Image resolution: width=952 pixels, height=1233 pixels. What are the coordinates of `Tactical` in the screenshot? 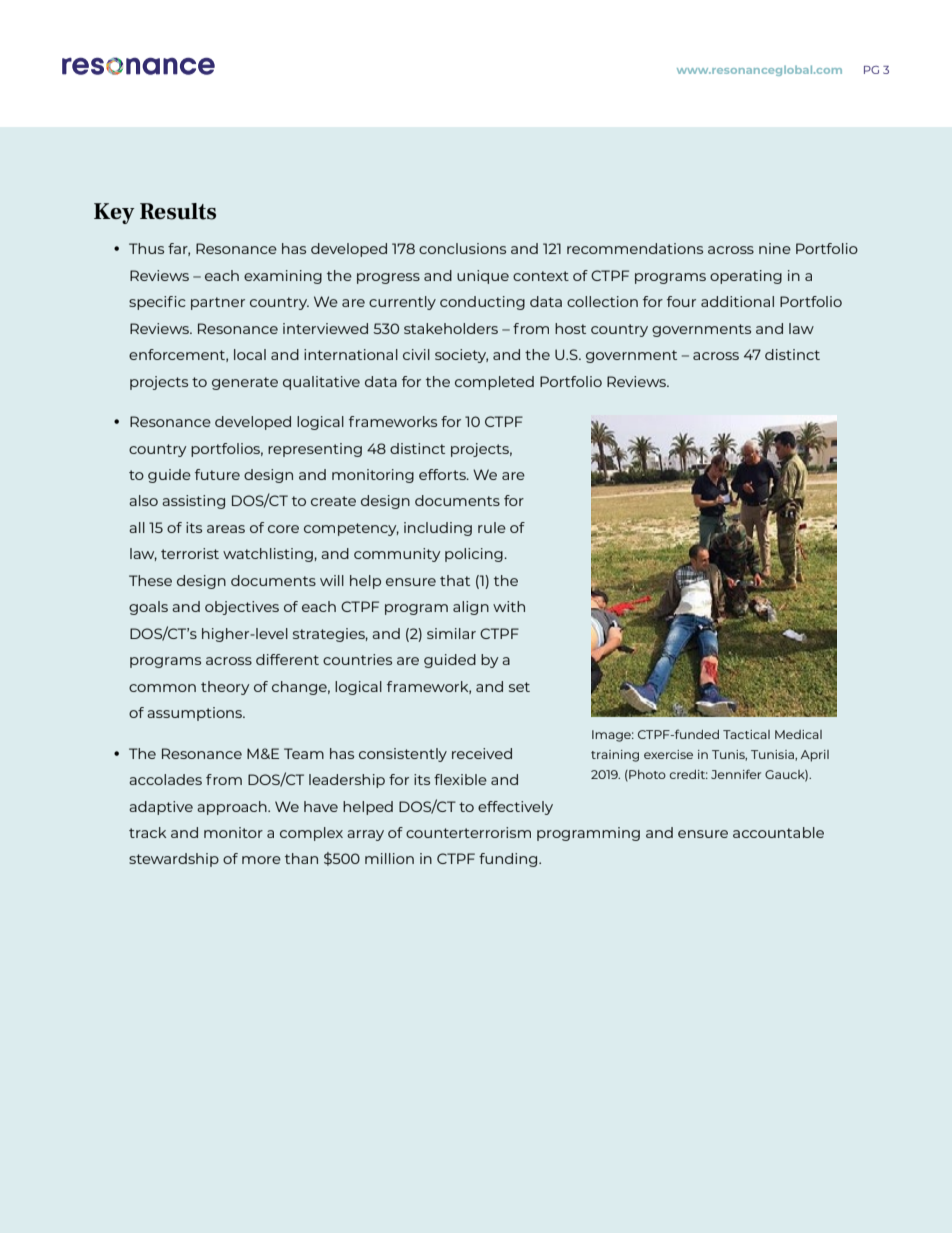 It's located at (746, 734).
